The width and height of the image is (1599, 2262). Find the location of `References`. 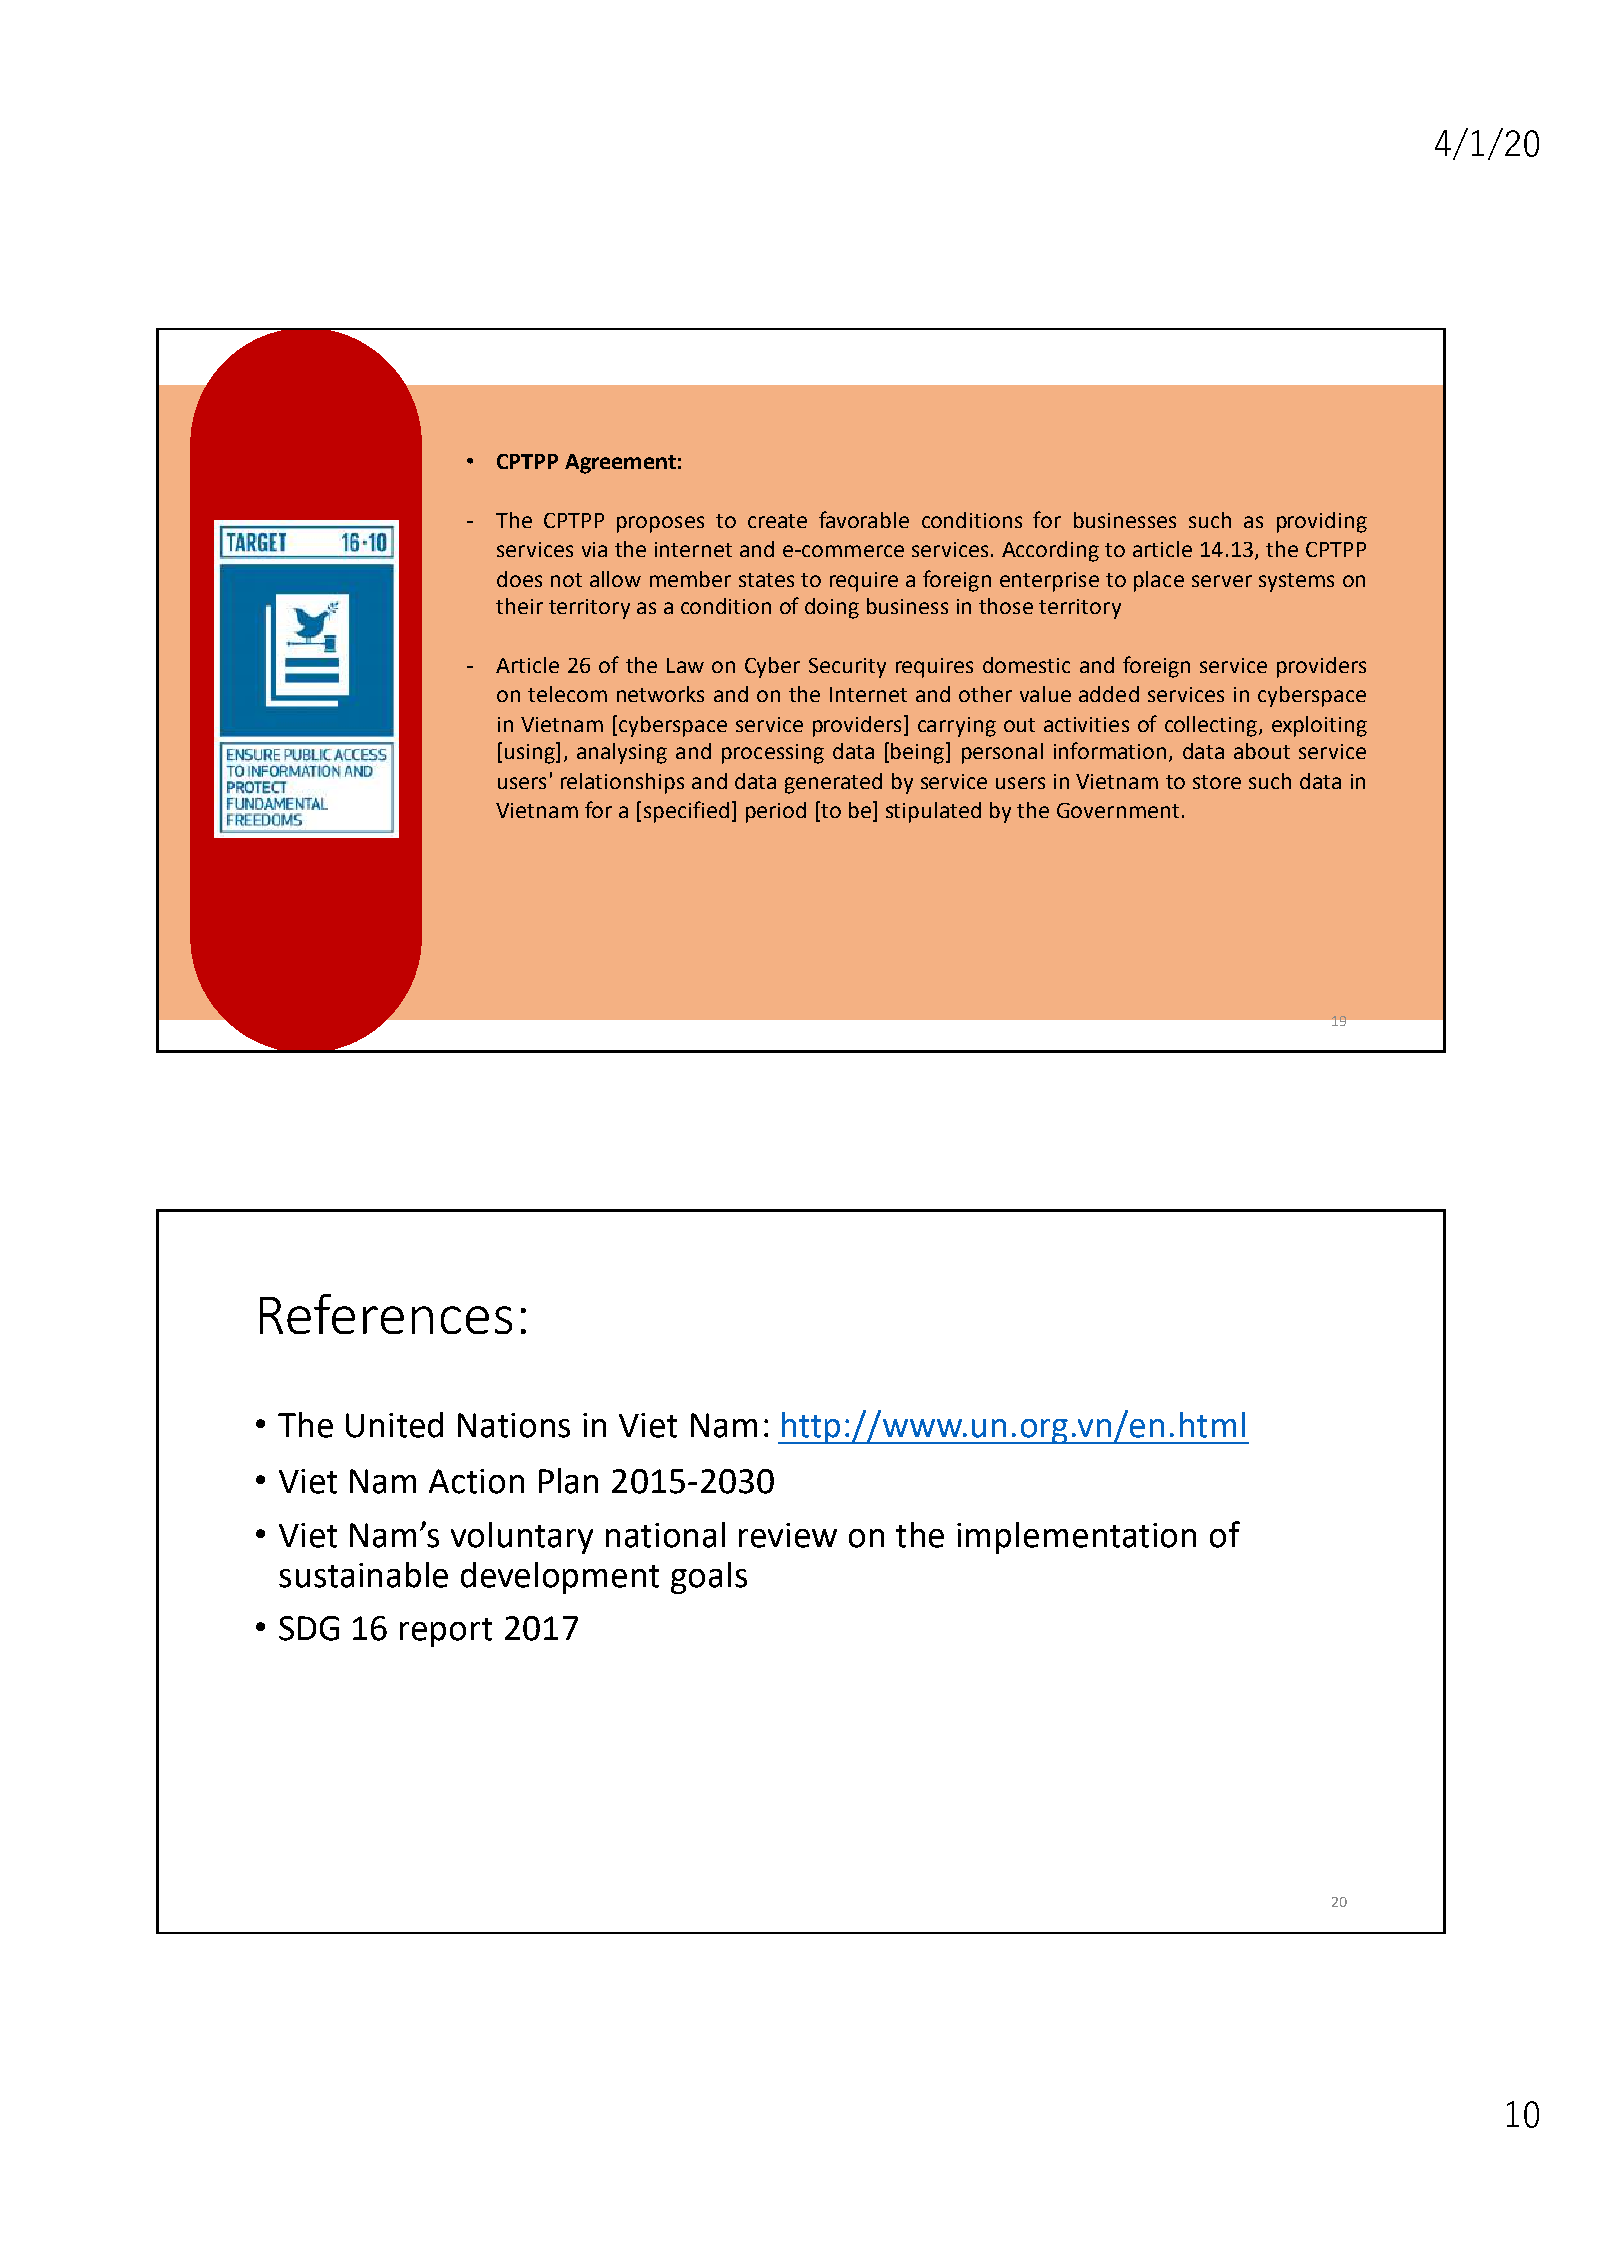

References is located at coordinates (386, 1314).
